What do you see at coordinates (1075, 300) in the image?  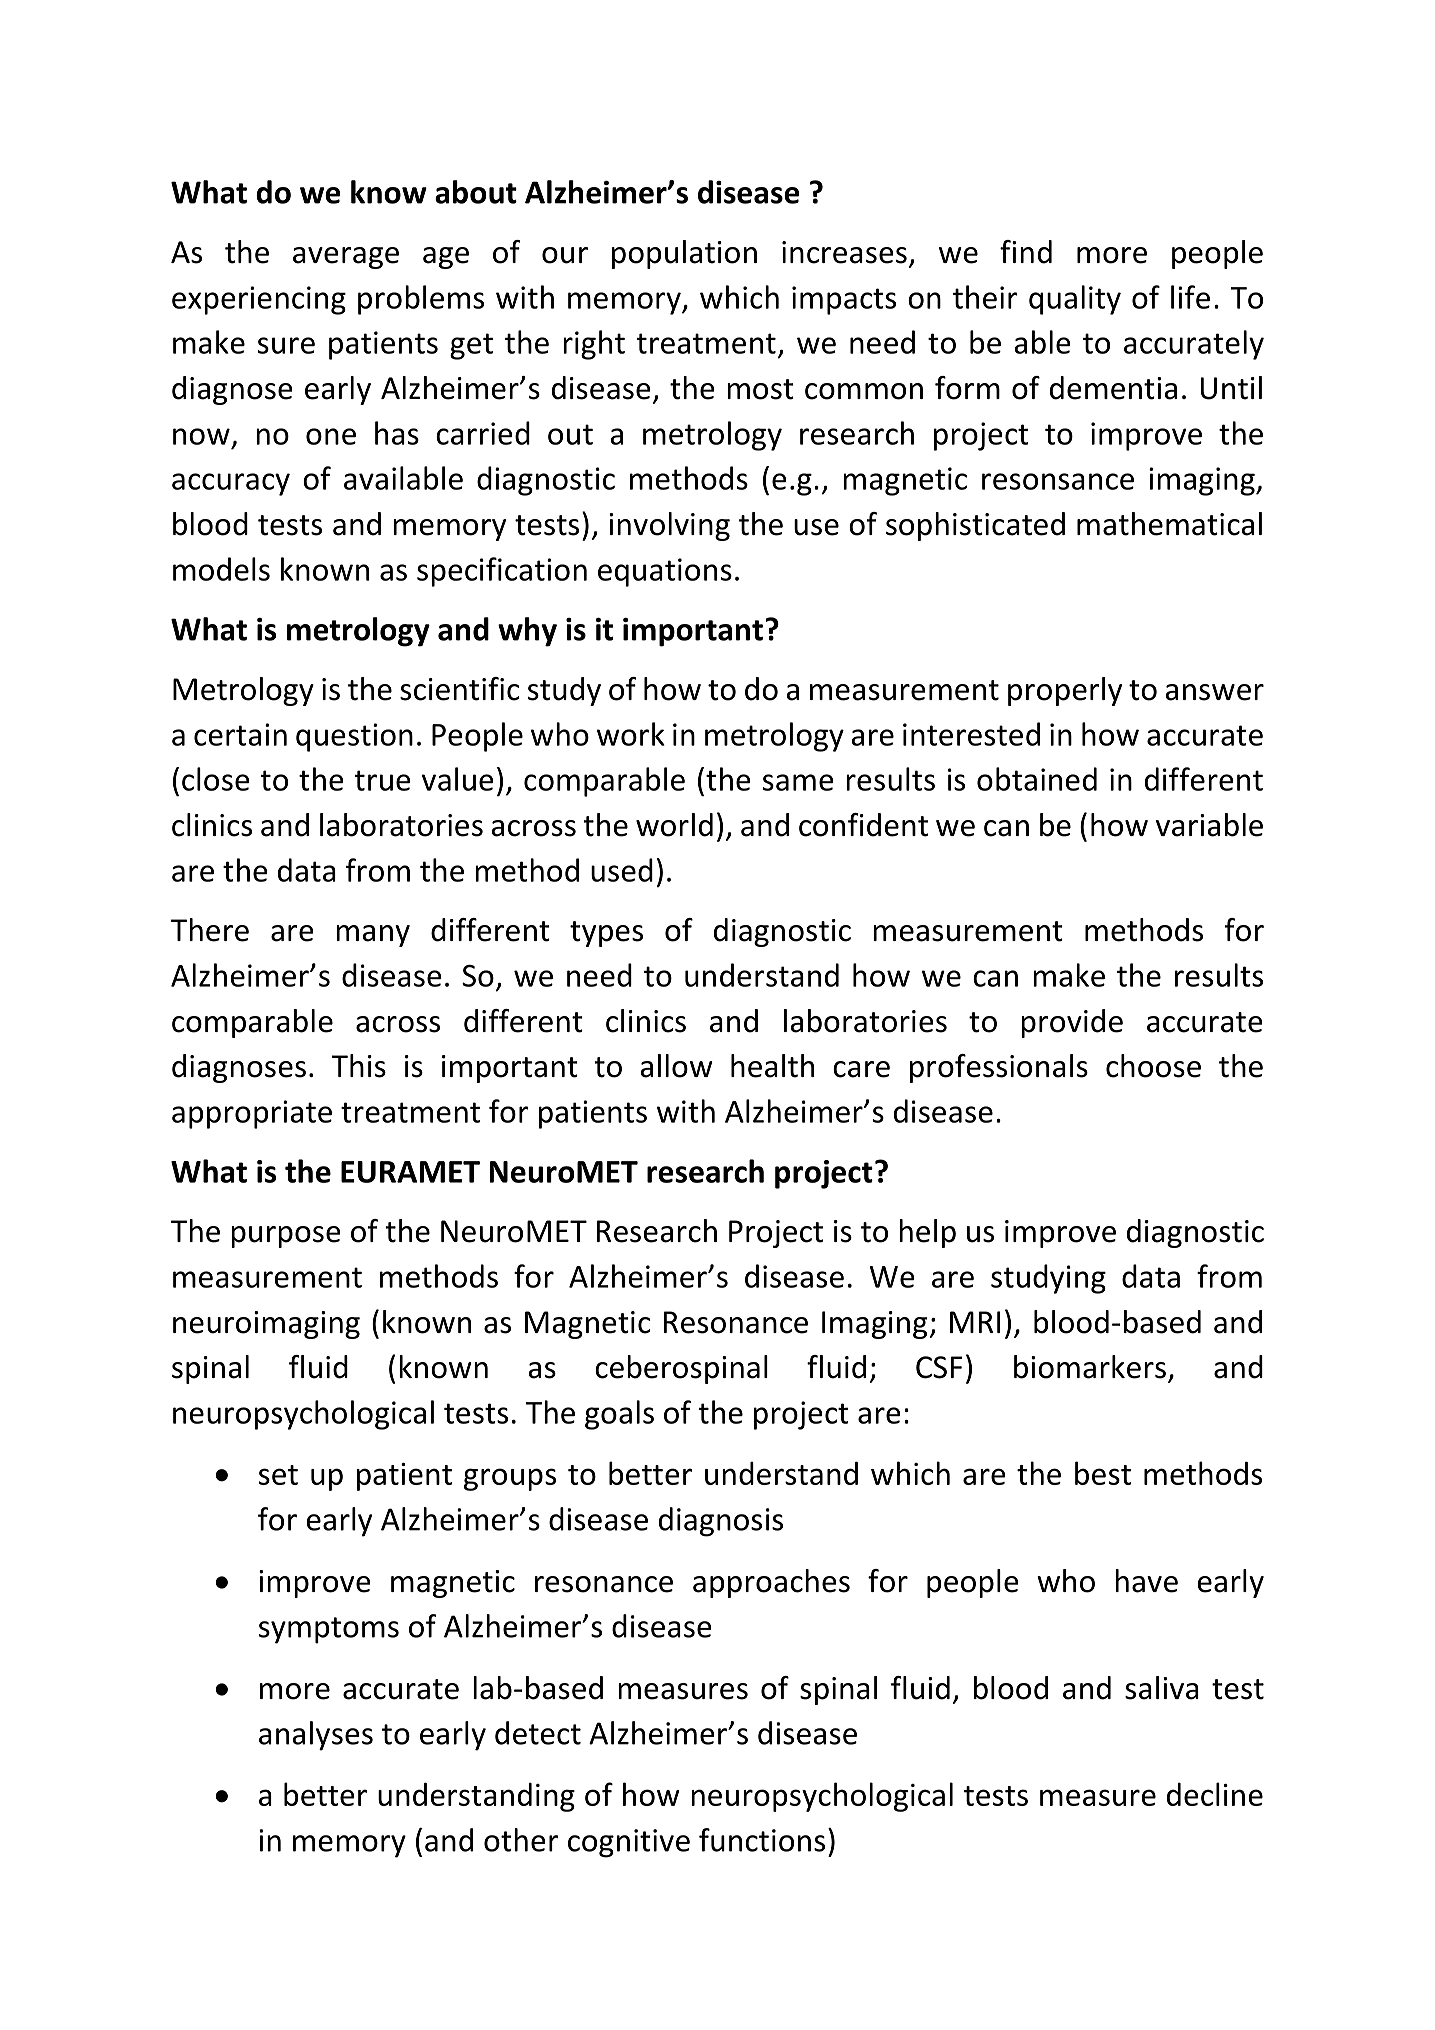 I see `quality` at bounding box center [1075, 300].
